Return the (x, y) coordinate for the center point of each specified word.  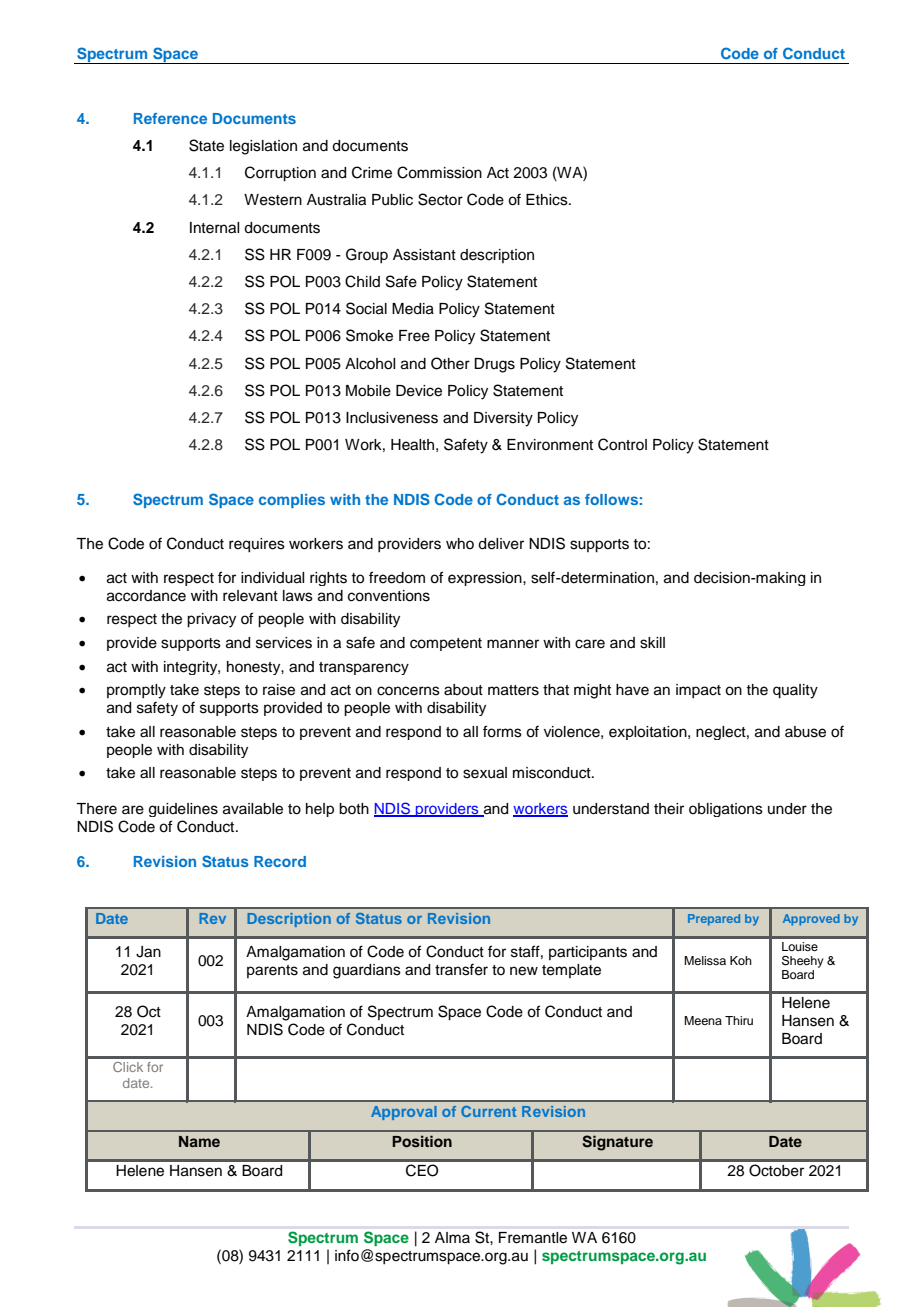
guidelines (183, 810)
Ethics (548, 200)
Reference (170, 118)
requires (257, 545)
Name (199, 1141)
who (460, 543)
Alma (452, 1237)
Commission (439, 172)
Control (622, 444)
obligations (726, 810)
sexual (485, 773)
